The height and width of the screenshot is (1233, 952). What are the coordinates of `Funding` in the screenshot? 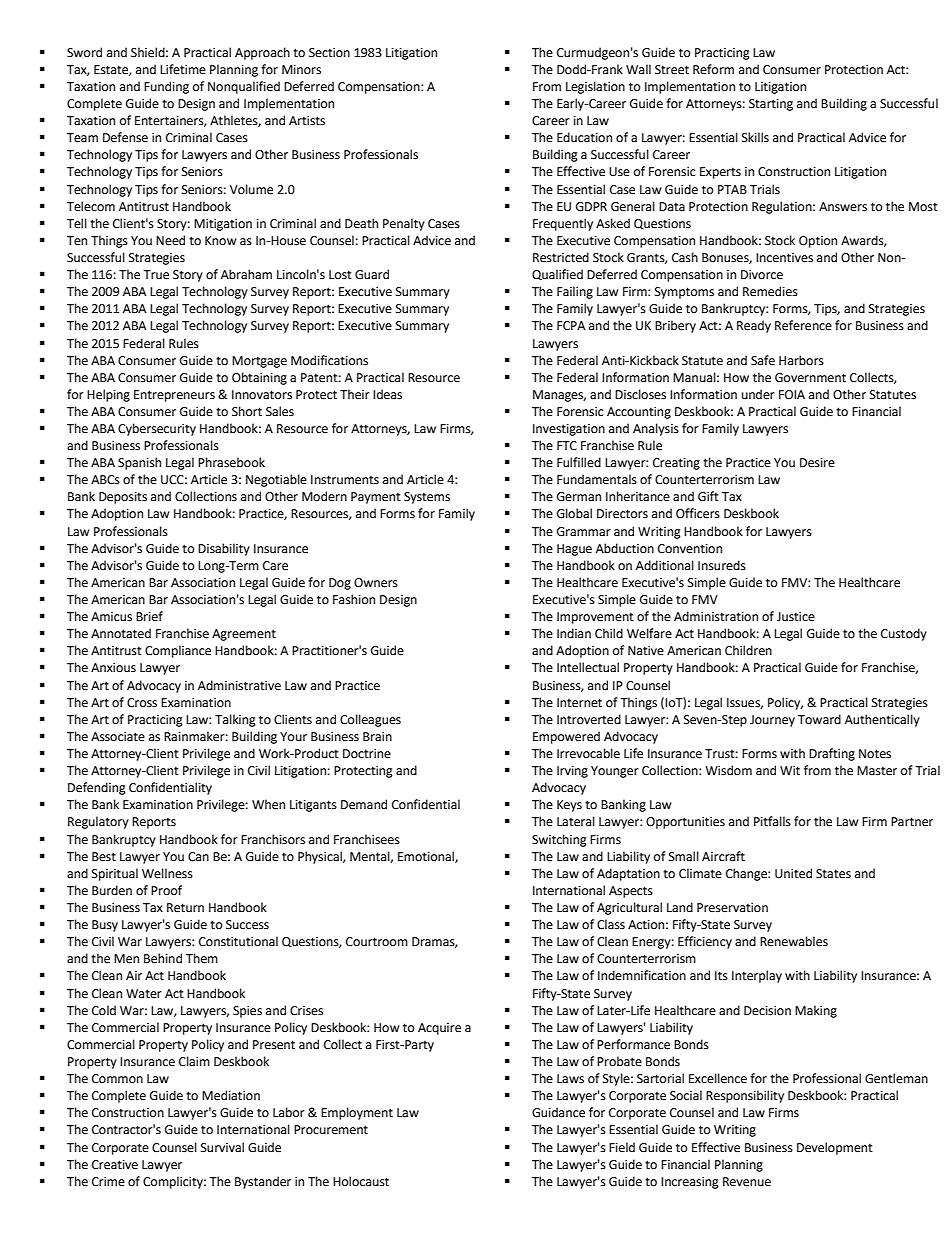 It's located at (166, 87).
